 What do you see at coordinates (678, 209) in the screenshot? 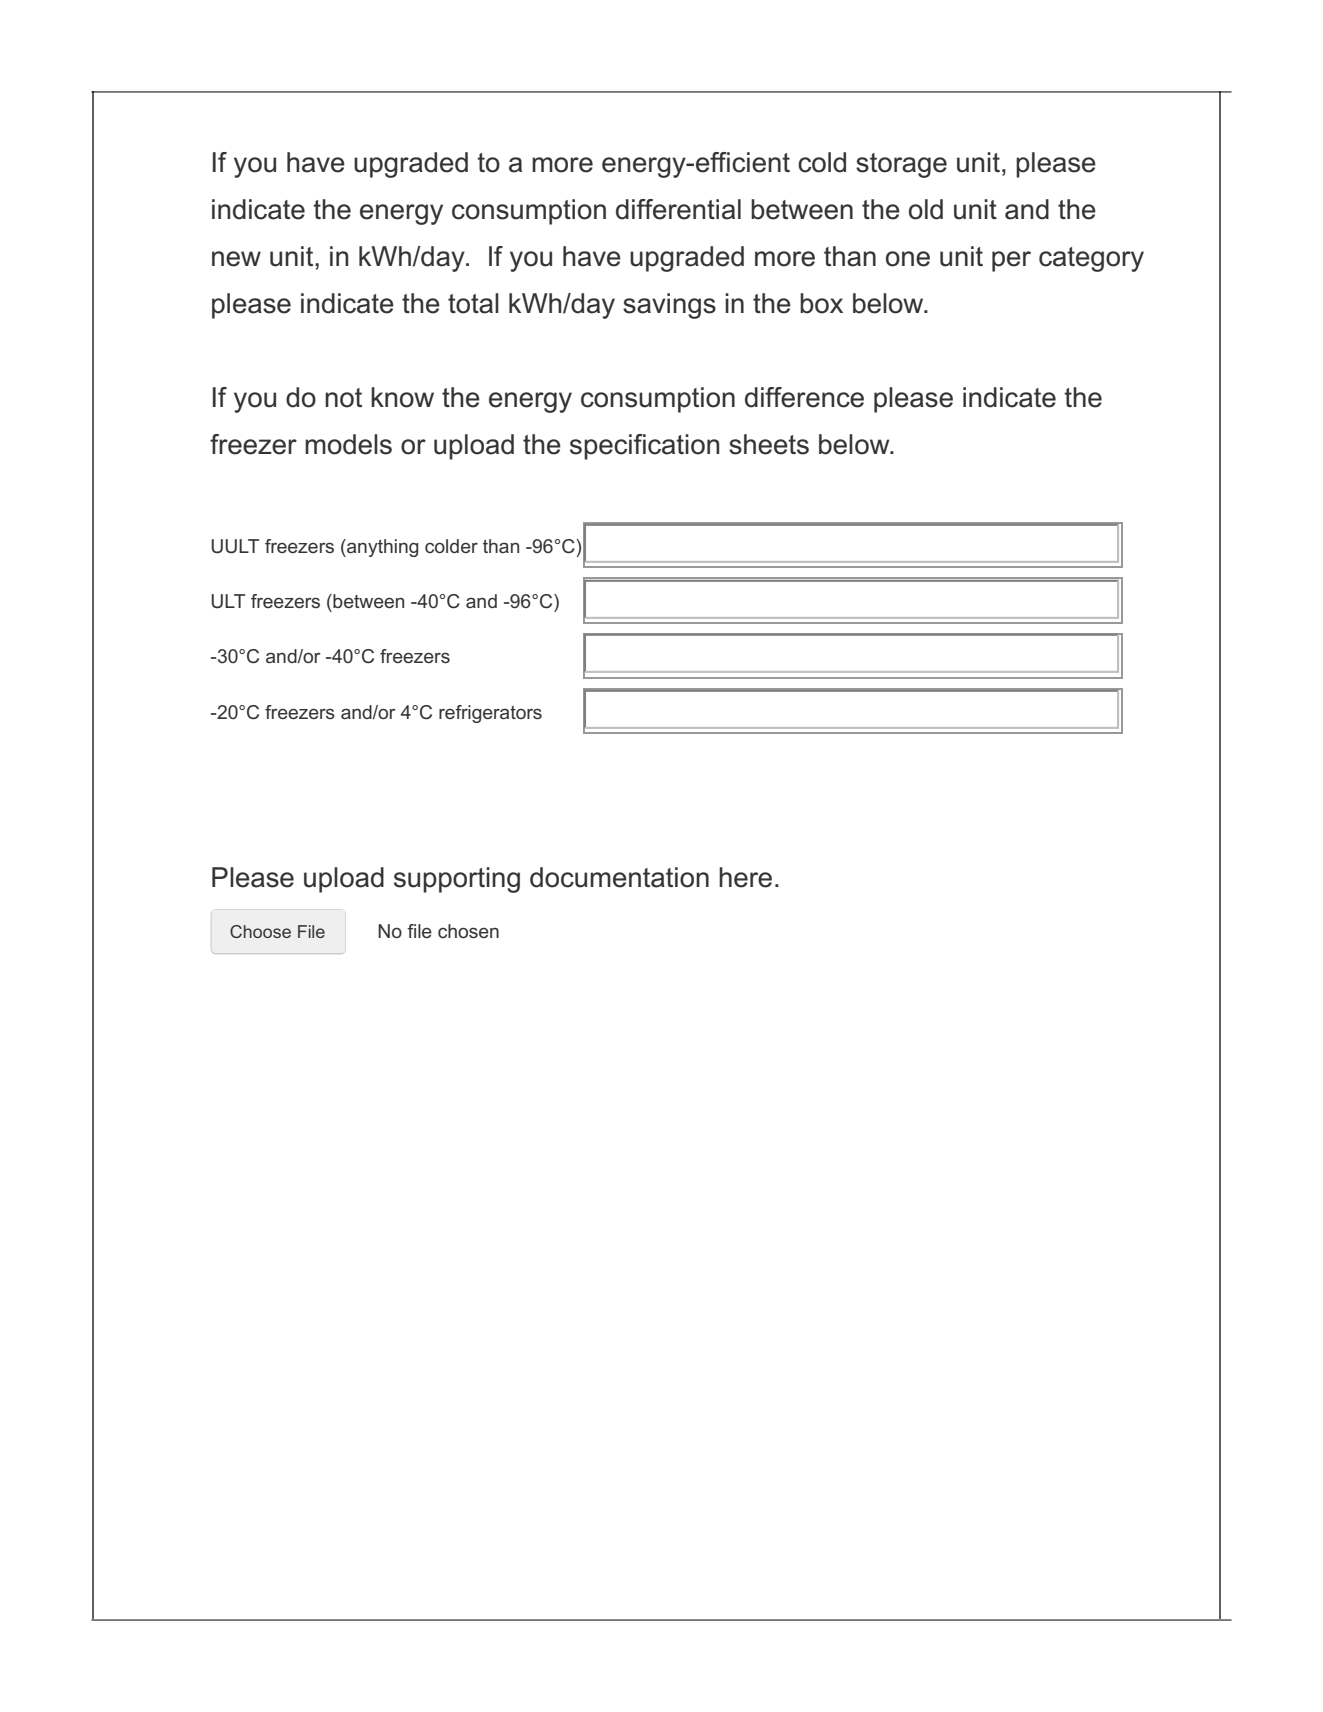
I see `differential` at bounding box center [678, 209].
